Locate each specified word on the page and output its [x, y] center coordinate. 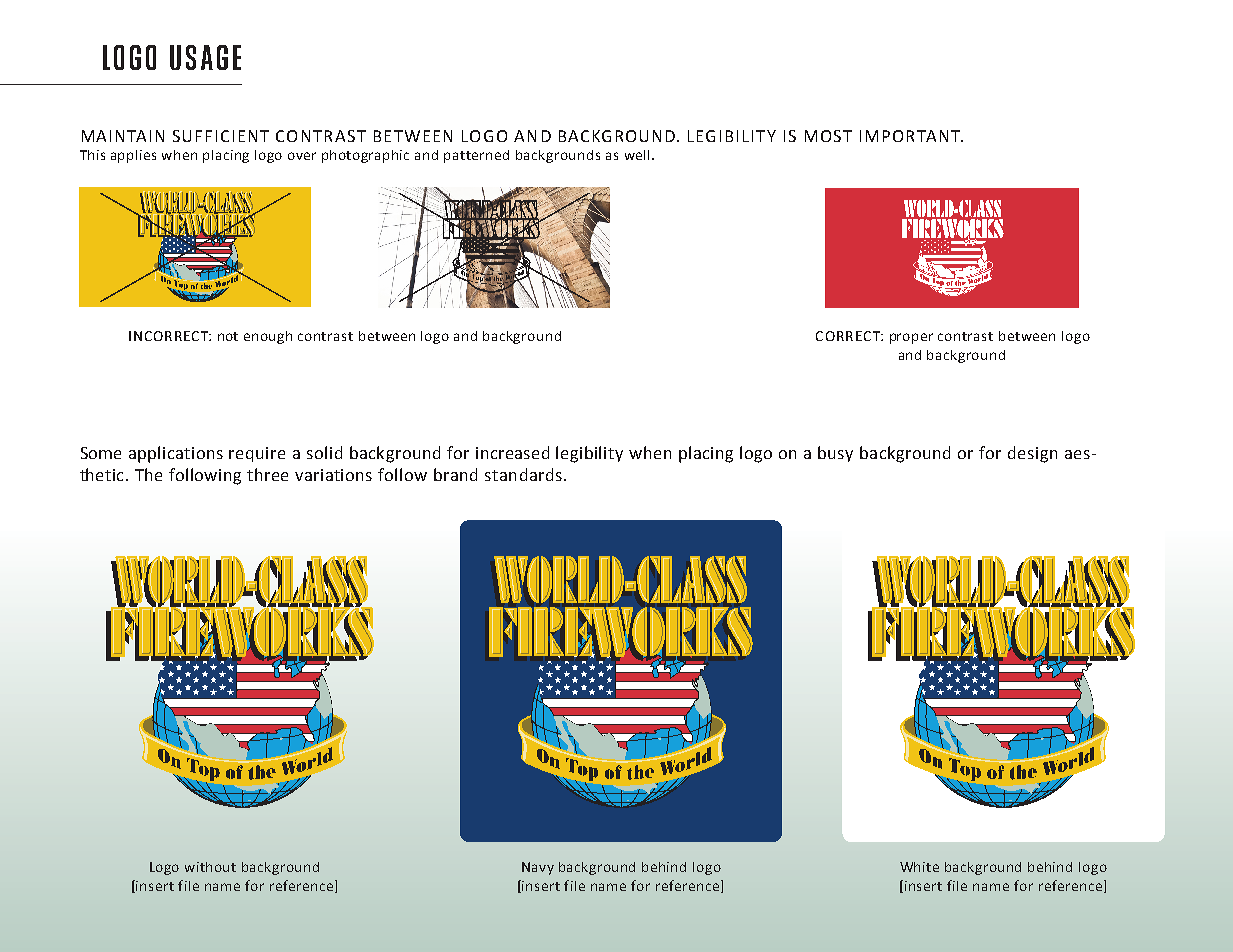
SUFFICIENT [221, 136]
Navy [538, 868]
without [210, 867]
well [637, 155]
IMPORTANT [911, 136]
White [919, 867]
